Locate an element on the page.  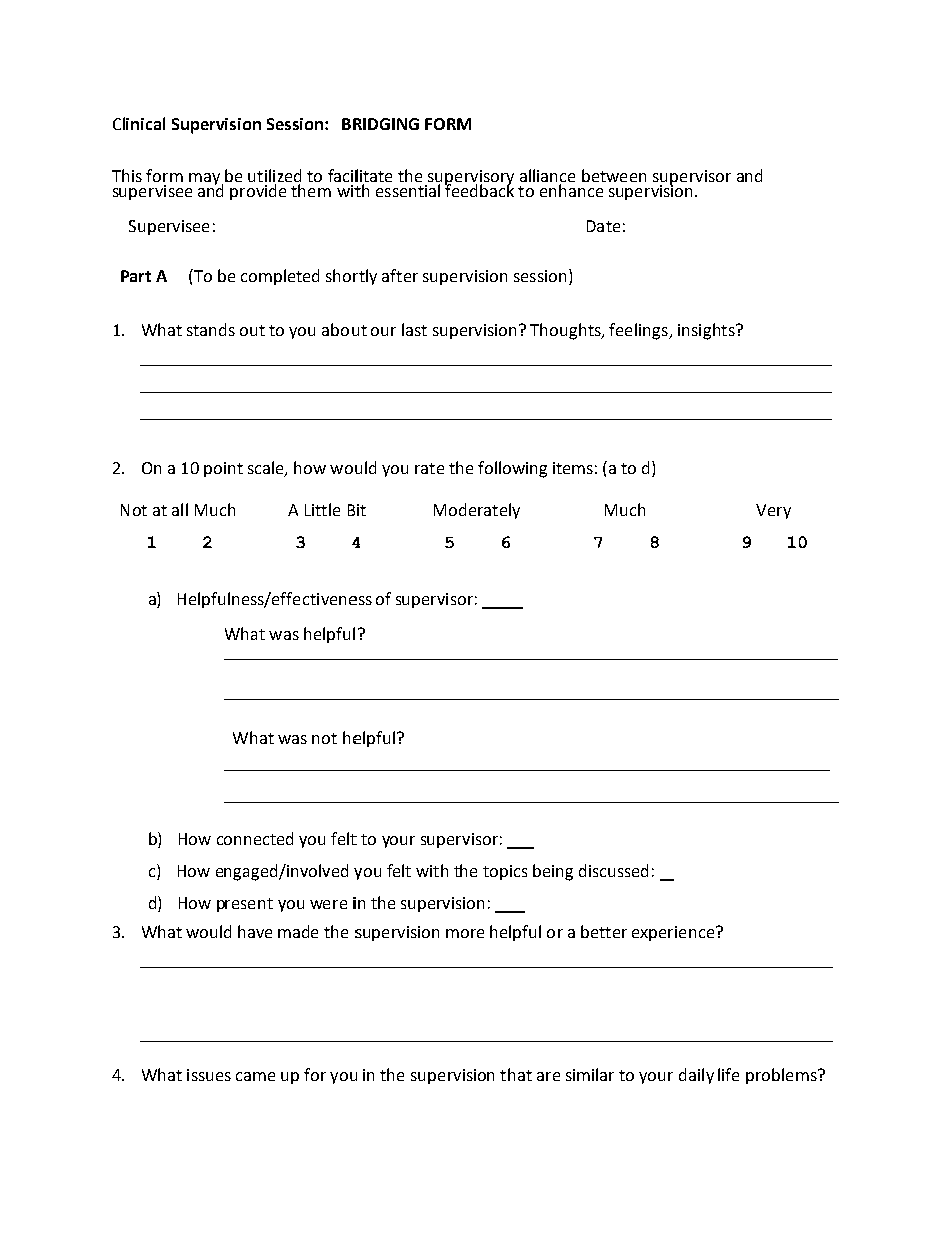
that is located at coordinates (516, 1074).
